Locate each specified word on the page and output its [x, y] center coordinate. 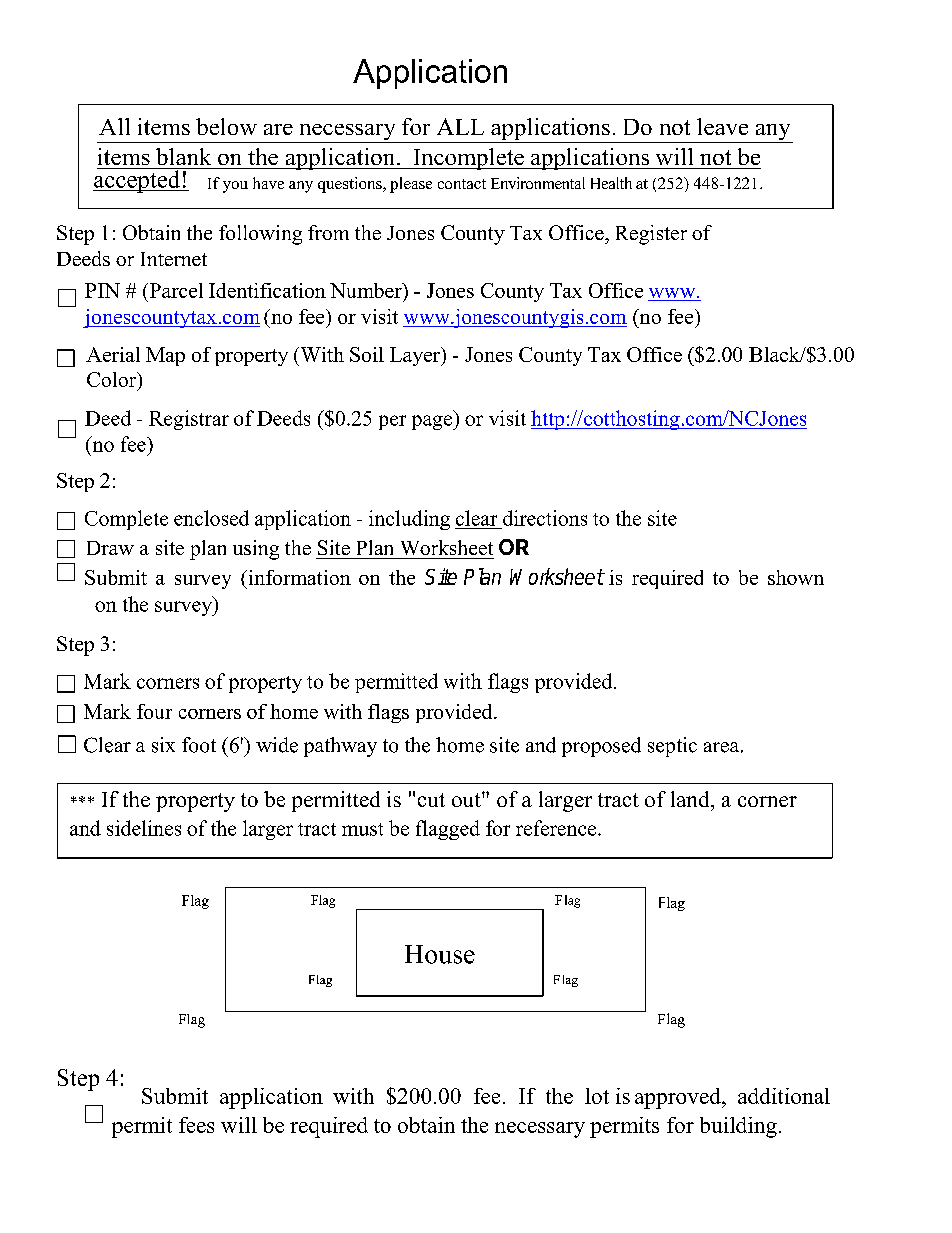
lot [597, 1096]
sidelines [144, 828]
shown [796, 577]
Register [651, 235]
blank [183, 156]
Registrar [189, 420]
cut [431, 800]
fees [196, 1125]
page [433, 422]
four [154, 711]
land [691, 799]
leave [722, 126]
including [409, 520]
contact [462, 184]
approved [679, 1098]
